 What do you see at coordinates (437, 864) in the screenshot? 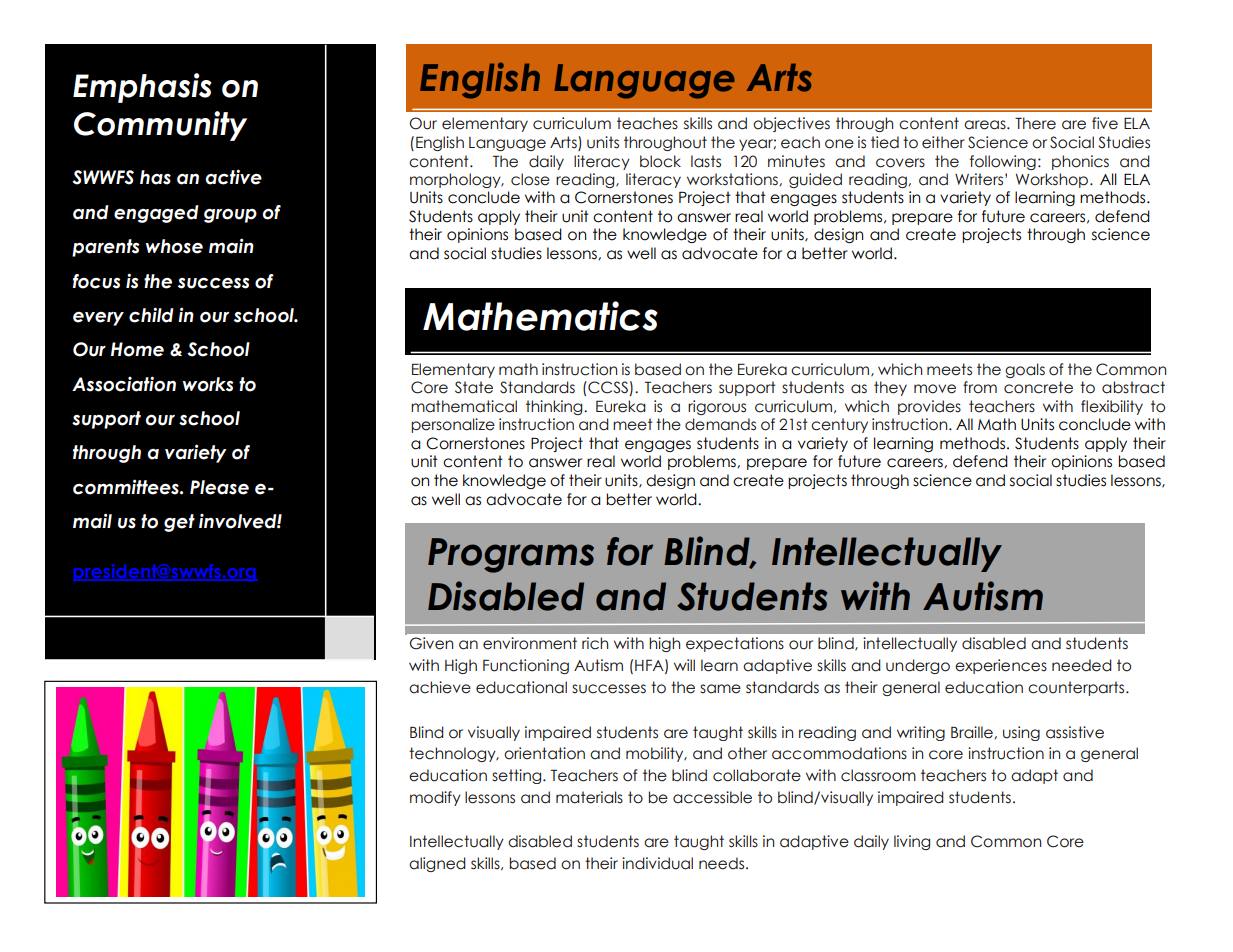
I see `aligned` at bounding box center [437, 864].
